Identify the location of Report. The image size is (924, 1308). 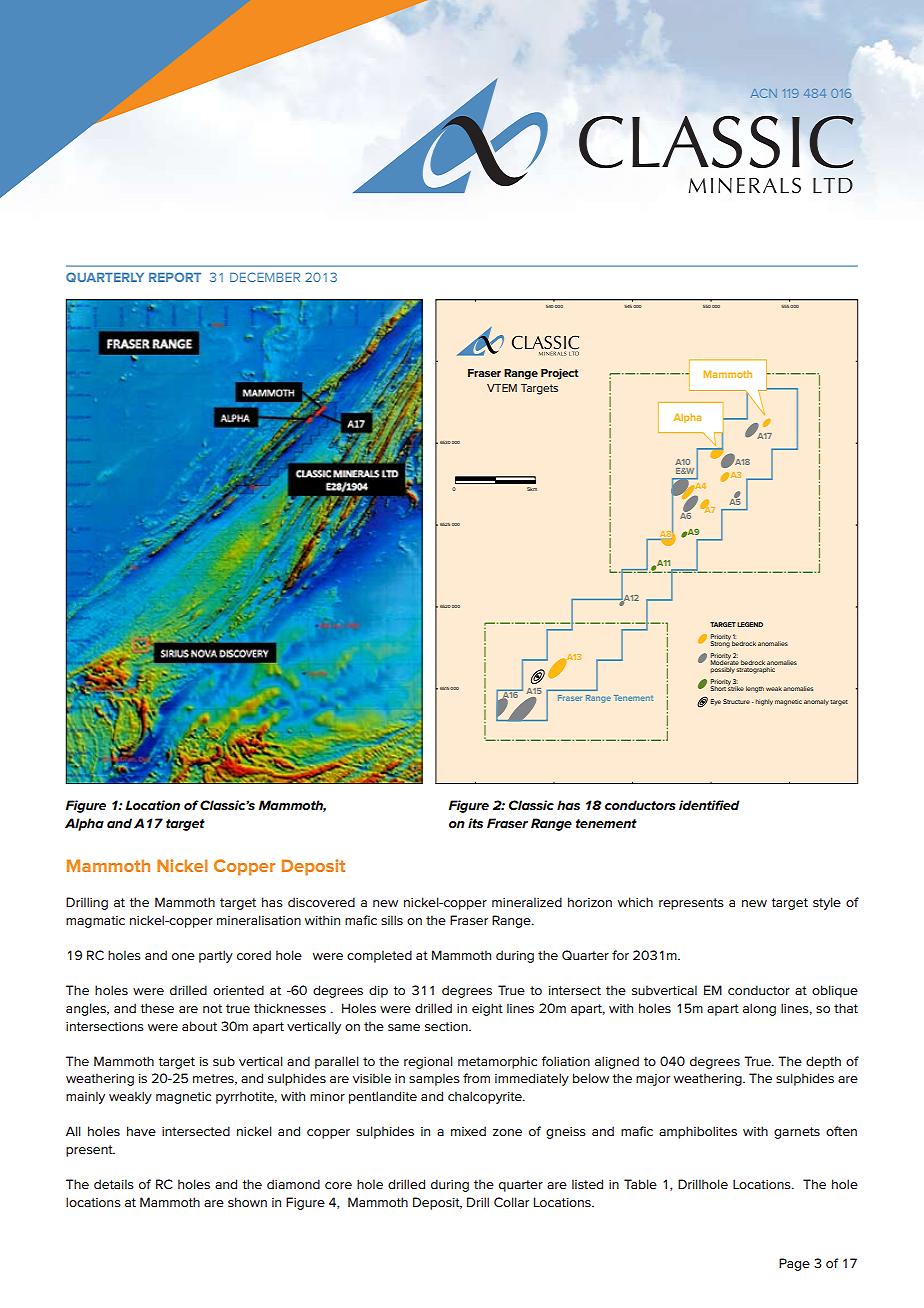
(175, 277).
